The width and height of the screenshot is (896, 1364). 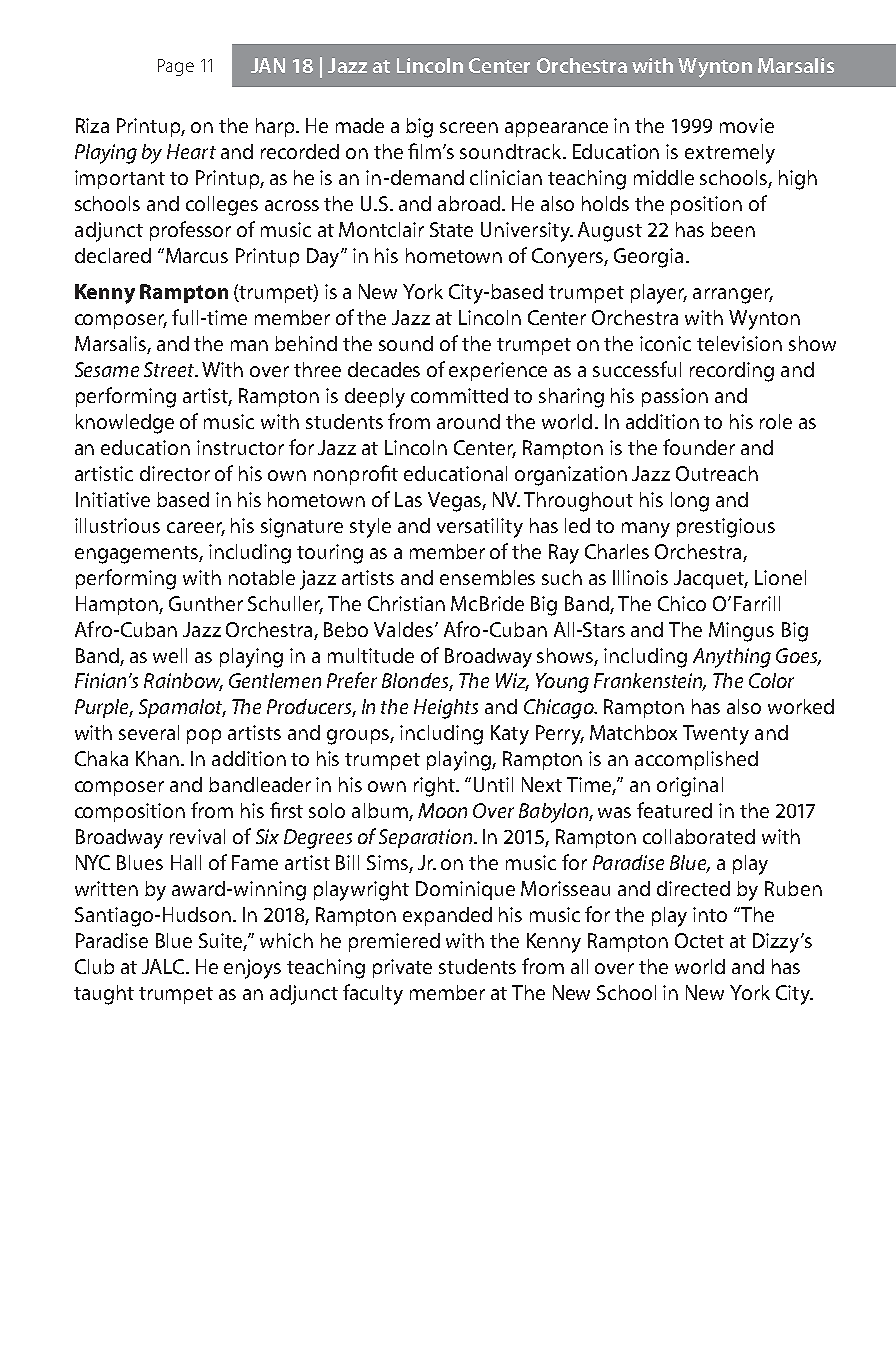 What do you see at coordinates (176, 67) in the screenshot?
I see `Page` at bounding box center [176, 67].
